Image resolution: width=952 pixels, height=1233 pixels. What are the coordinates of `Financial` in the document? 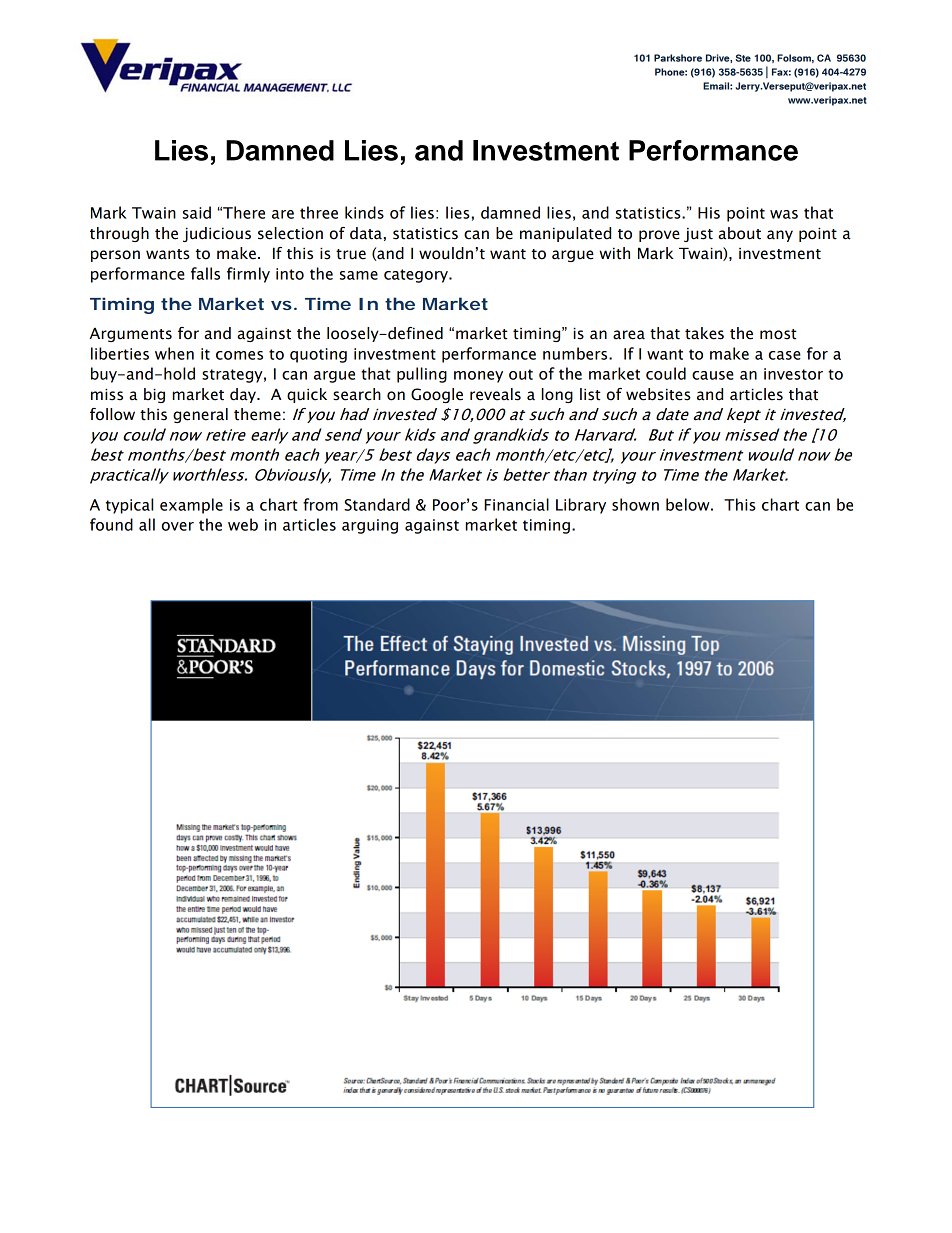 It's located at (516, 504).
